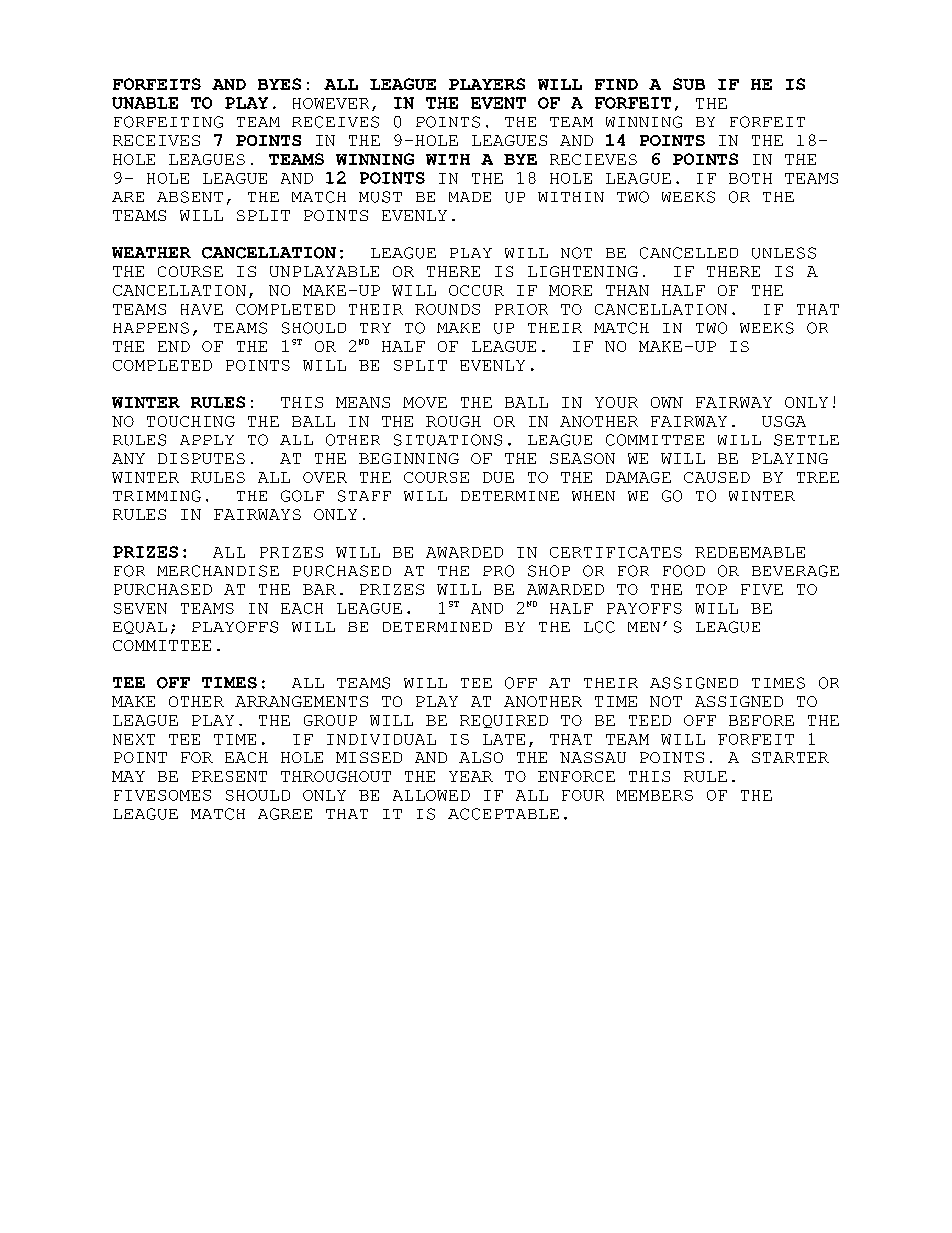  Describe the element at coordinates (711, 589) in the screenshot. I see `TOP` at that location.
